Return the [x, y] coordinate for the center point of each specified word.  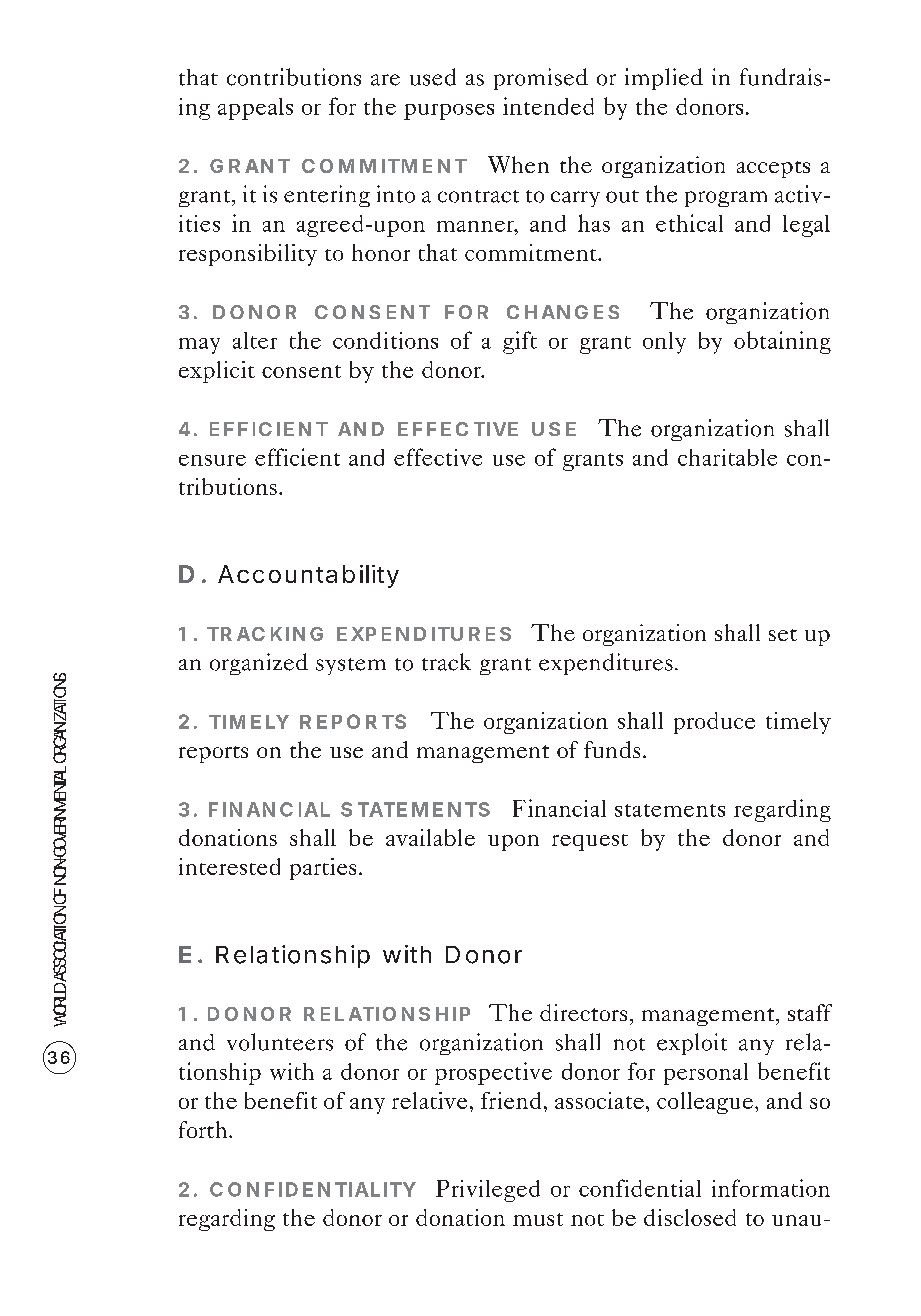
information [771, 1188]
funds [612, 749]
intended [548, 106]
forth [203, 1129]
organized [259, 664]
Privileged [488, 1191]
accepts [773, 169]
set [783, 635]
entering [327, 196]
